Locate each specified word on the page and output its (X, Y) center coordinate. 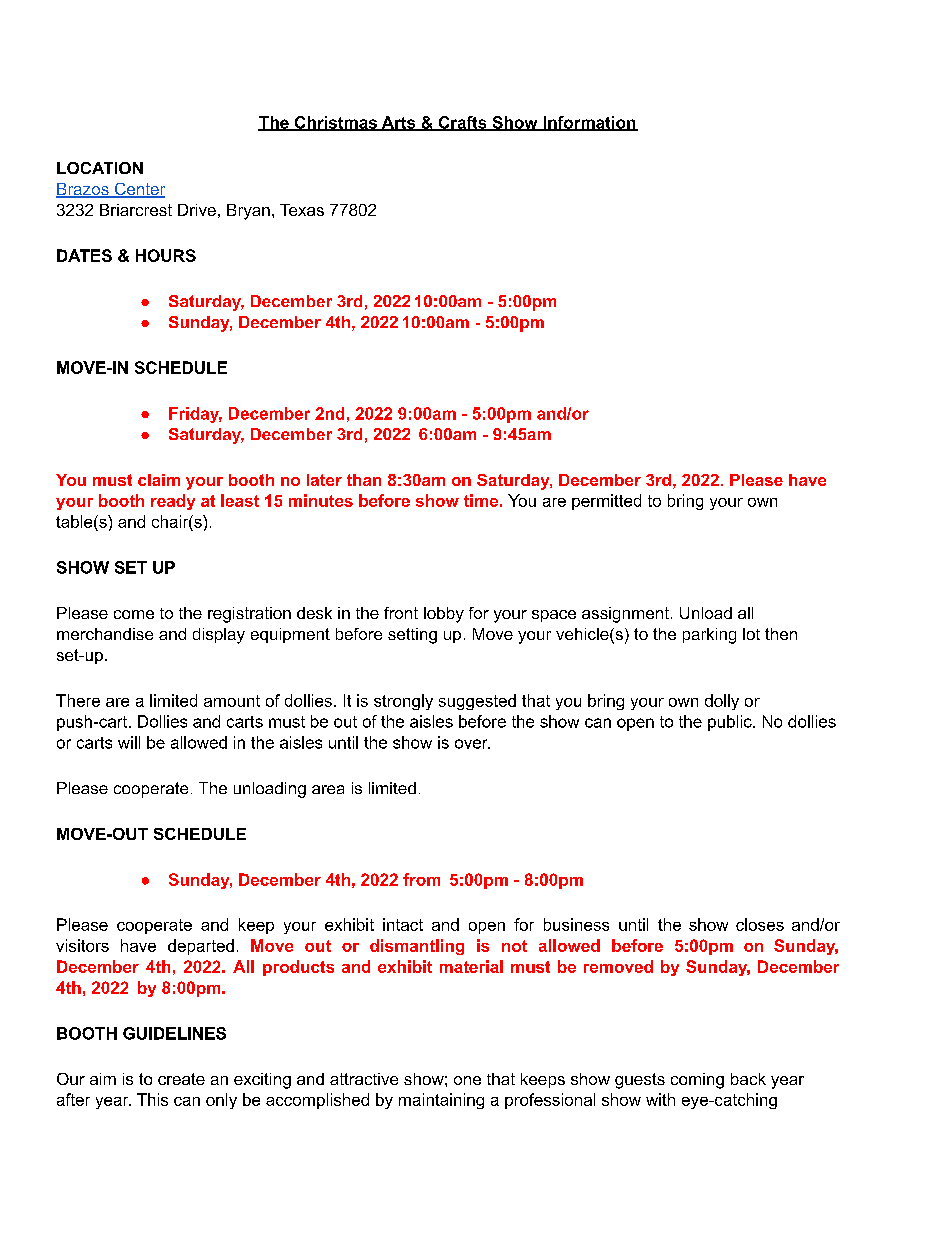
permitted (606, 502)
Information (589, 123)
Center (138, 190)
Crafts (462, 123)
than (364, 480)
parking (709, 636)
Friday (195, 415)
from (421, 879)
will (129, 742)
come (134, 614)
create (181, 1079)
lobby (444, 615)
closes (760, 924)
